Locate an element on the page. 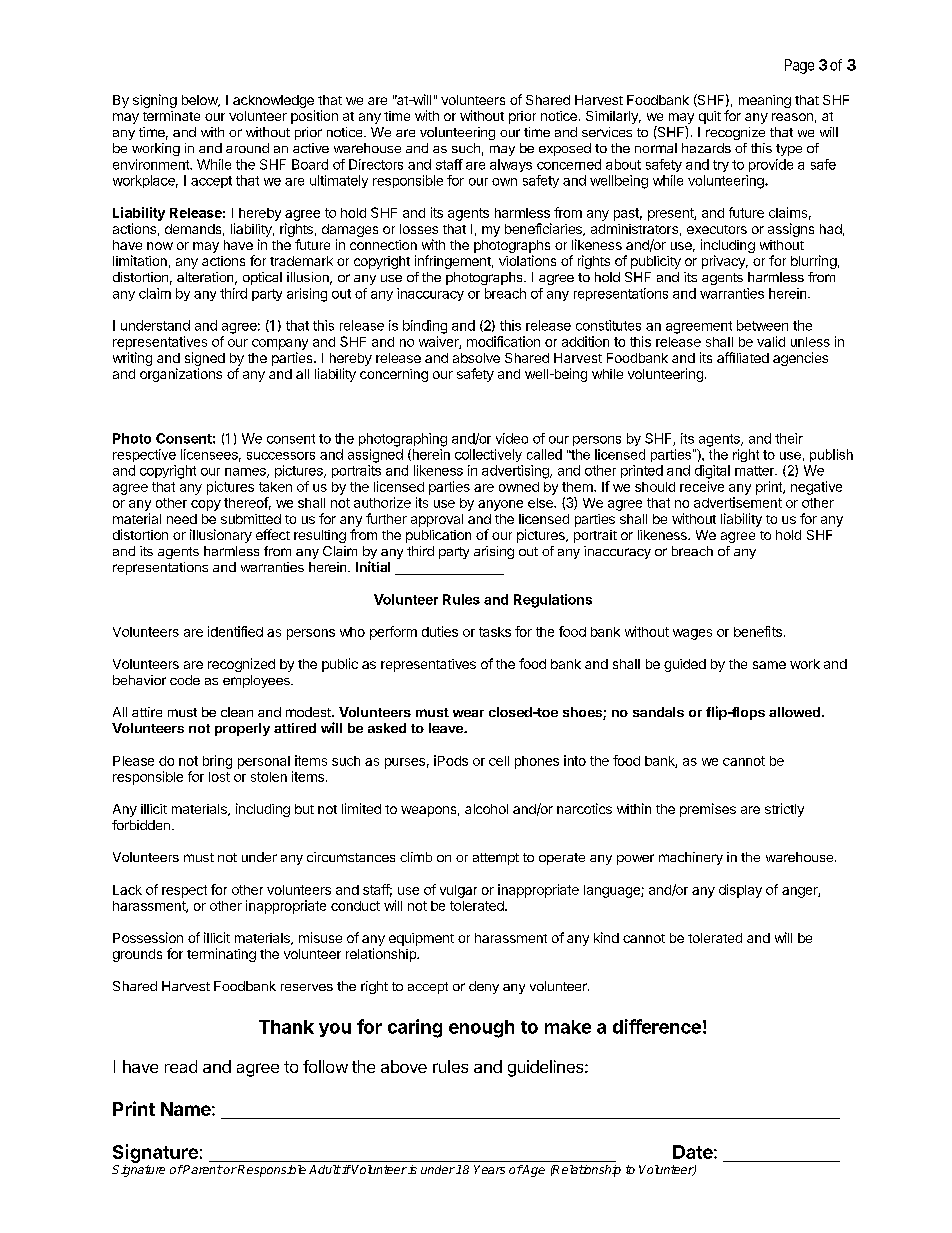  Parent is located at coordinates (202, 1169).
